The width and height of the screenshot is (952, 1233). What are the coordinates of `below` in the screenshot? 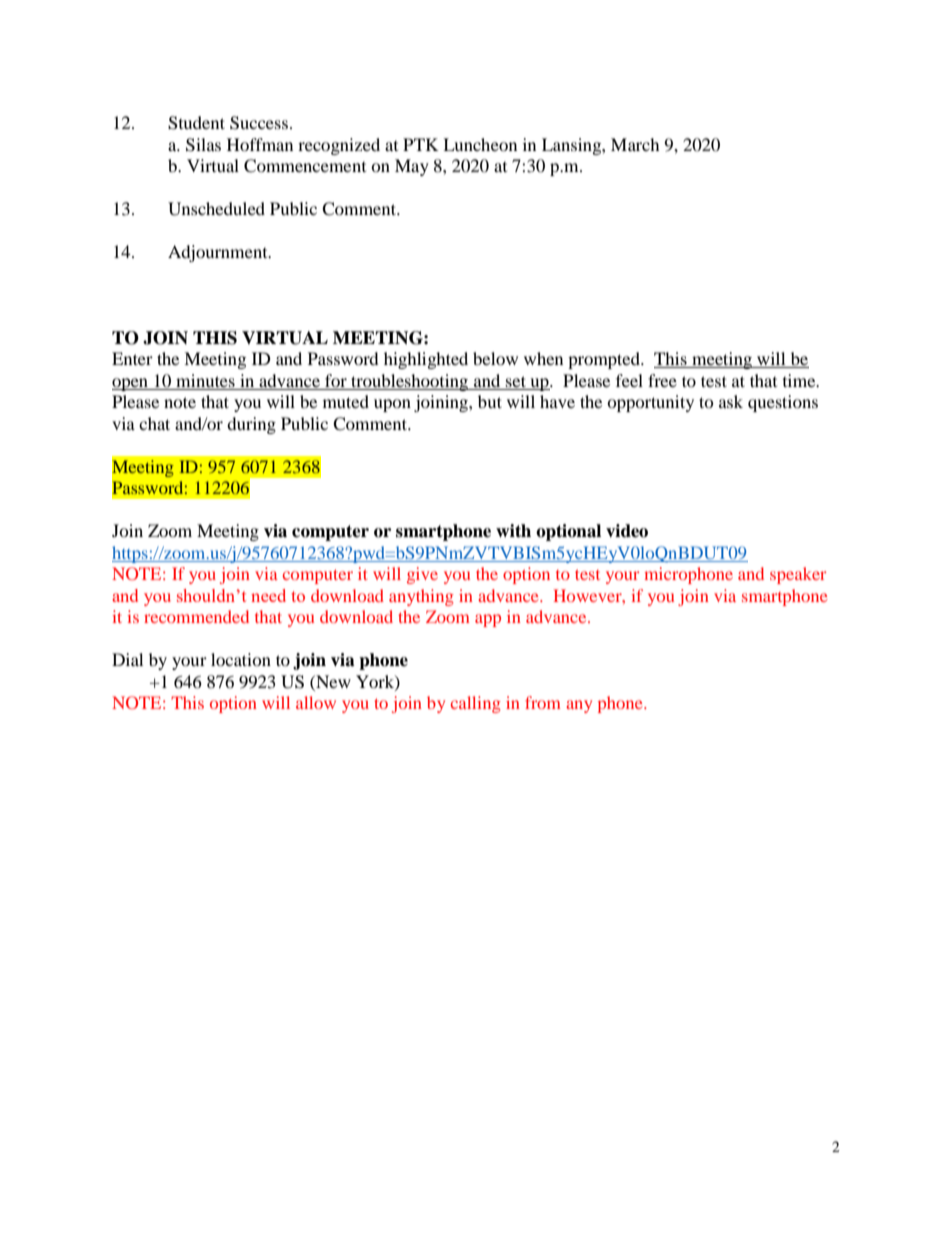 It's located at (495, 358).
